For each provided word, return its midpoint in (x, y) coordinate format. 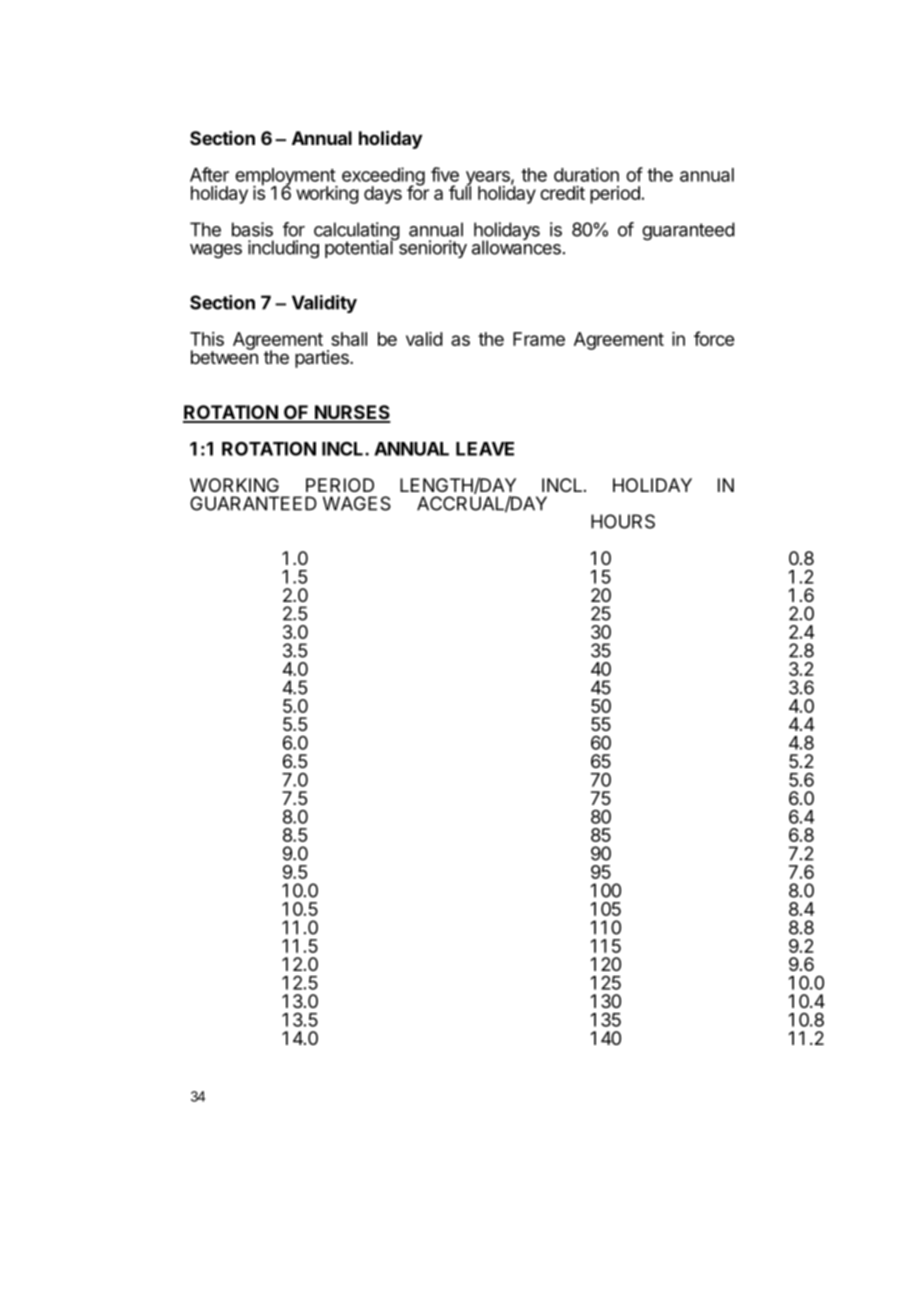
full (460, 192)
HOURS (623, 521)
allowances (516, 246)
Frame (539, 339)
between (224, 356)
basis (252, 229)
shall (349, 339)
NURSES (351, 413)
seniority (431, 248)
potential (360, 248)
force (714, 338)
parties (323, 359)
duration (586, 174)
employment (286, 178)
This (207, 339)
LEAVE (485, 449)
